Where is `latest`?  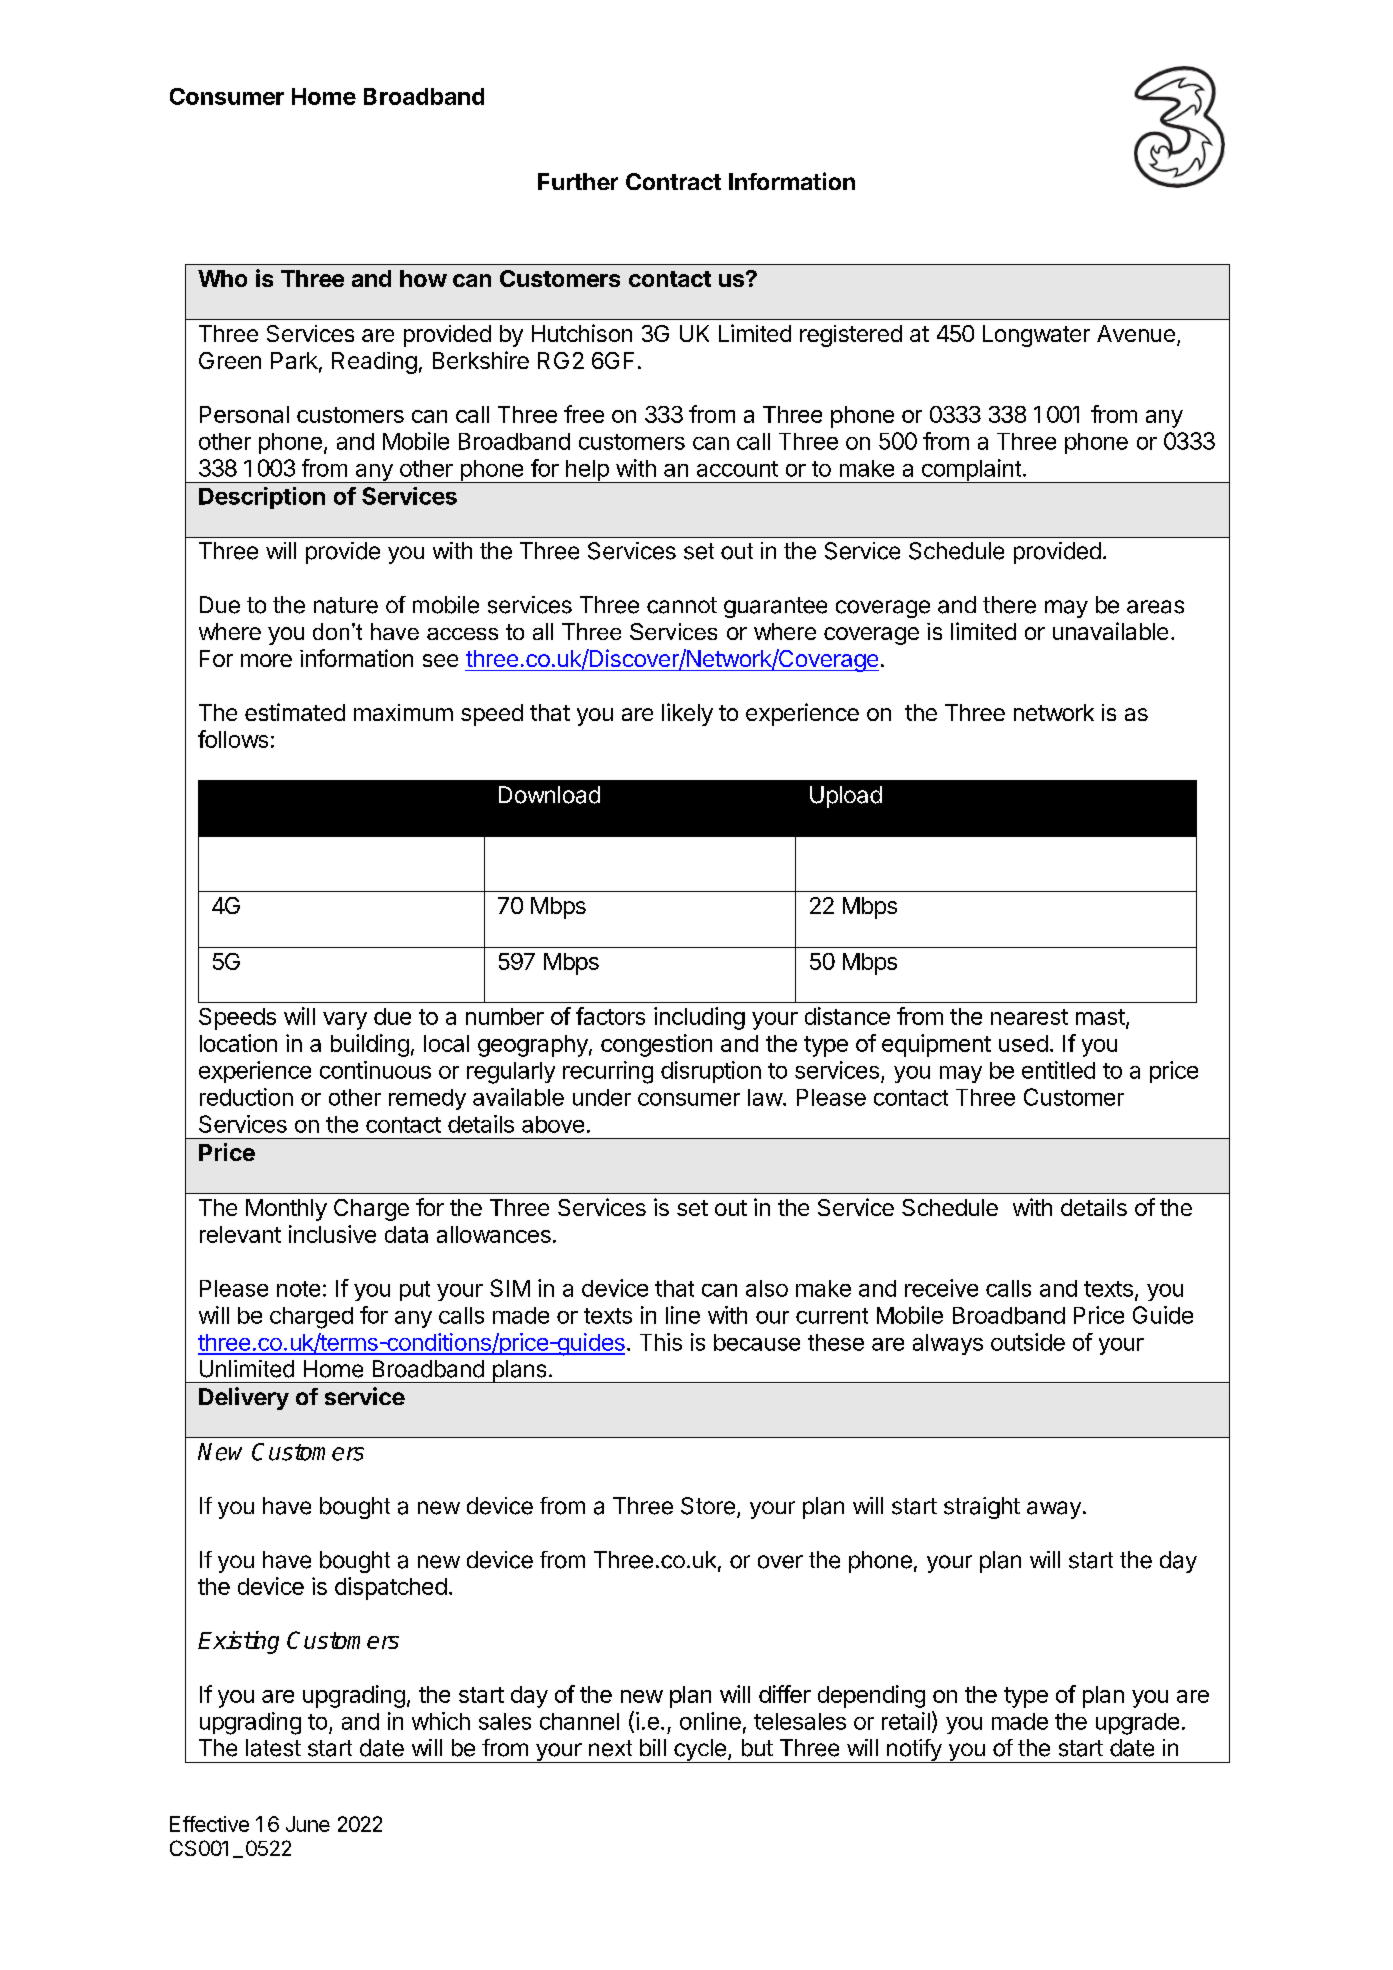 latest is located at coordinates (273, 1748).
